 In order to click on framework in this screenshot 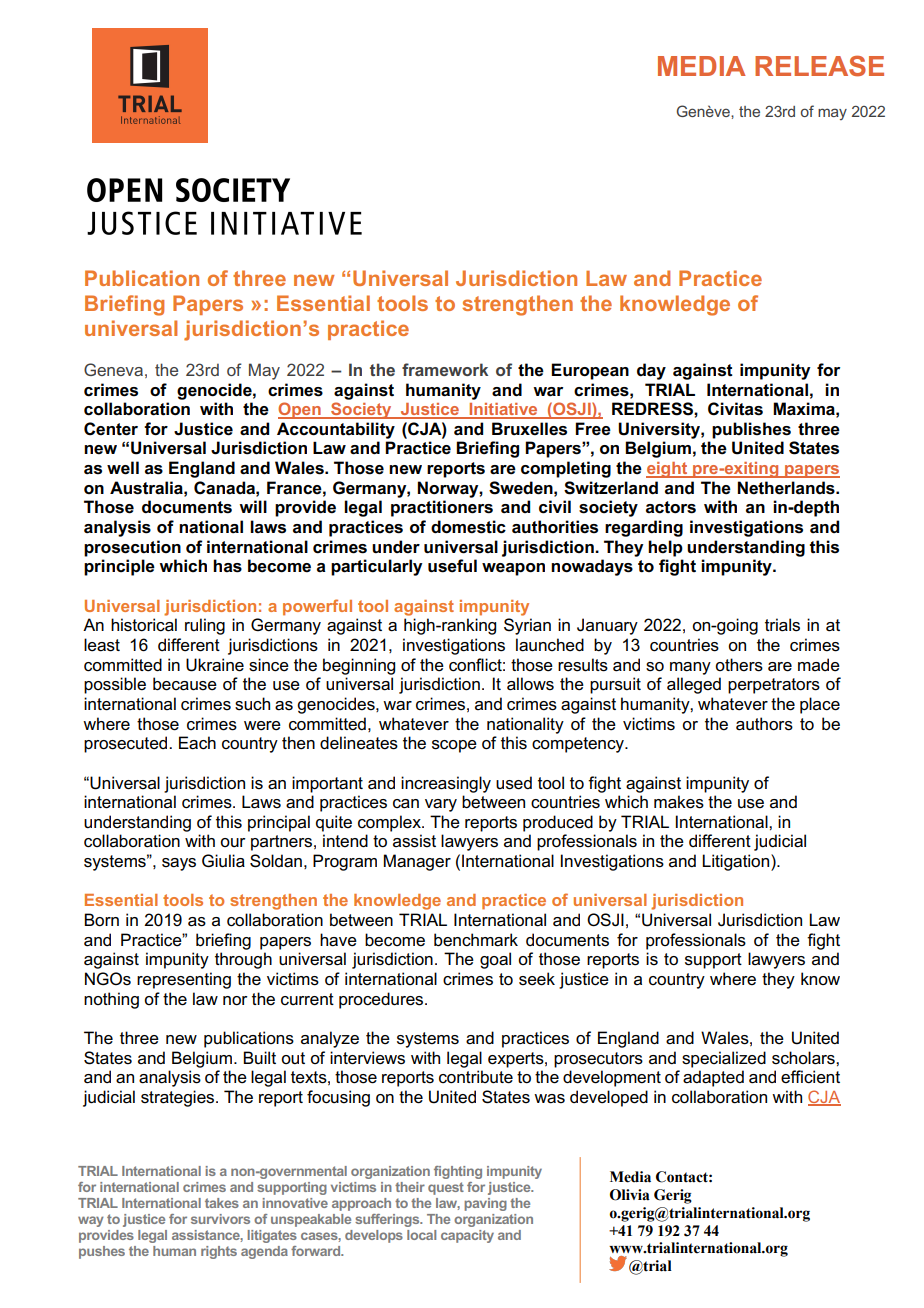, I will do `click(445, 369)`.
